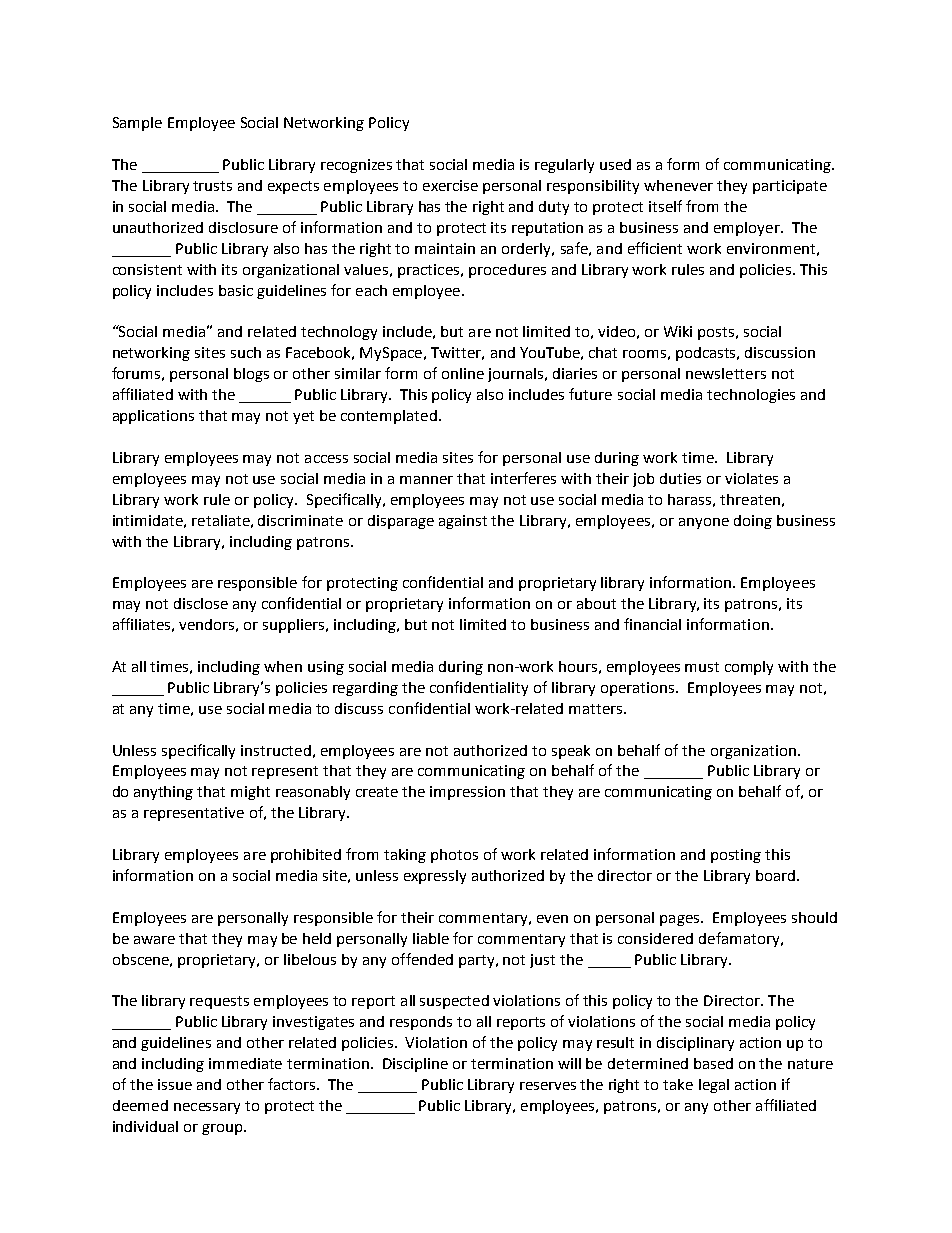 Image resolution: width=952 pixels, height=1233 pixels. I want to click on impression, so click(467, 793).
